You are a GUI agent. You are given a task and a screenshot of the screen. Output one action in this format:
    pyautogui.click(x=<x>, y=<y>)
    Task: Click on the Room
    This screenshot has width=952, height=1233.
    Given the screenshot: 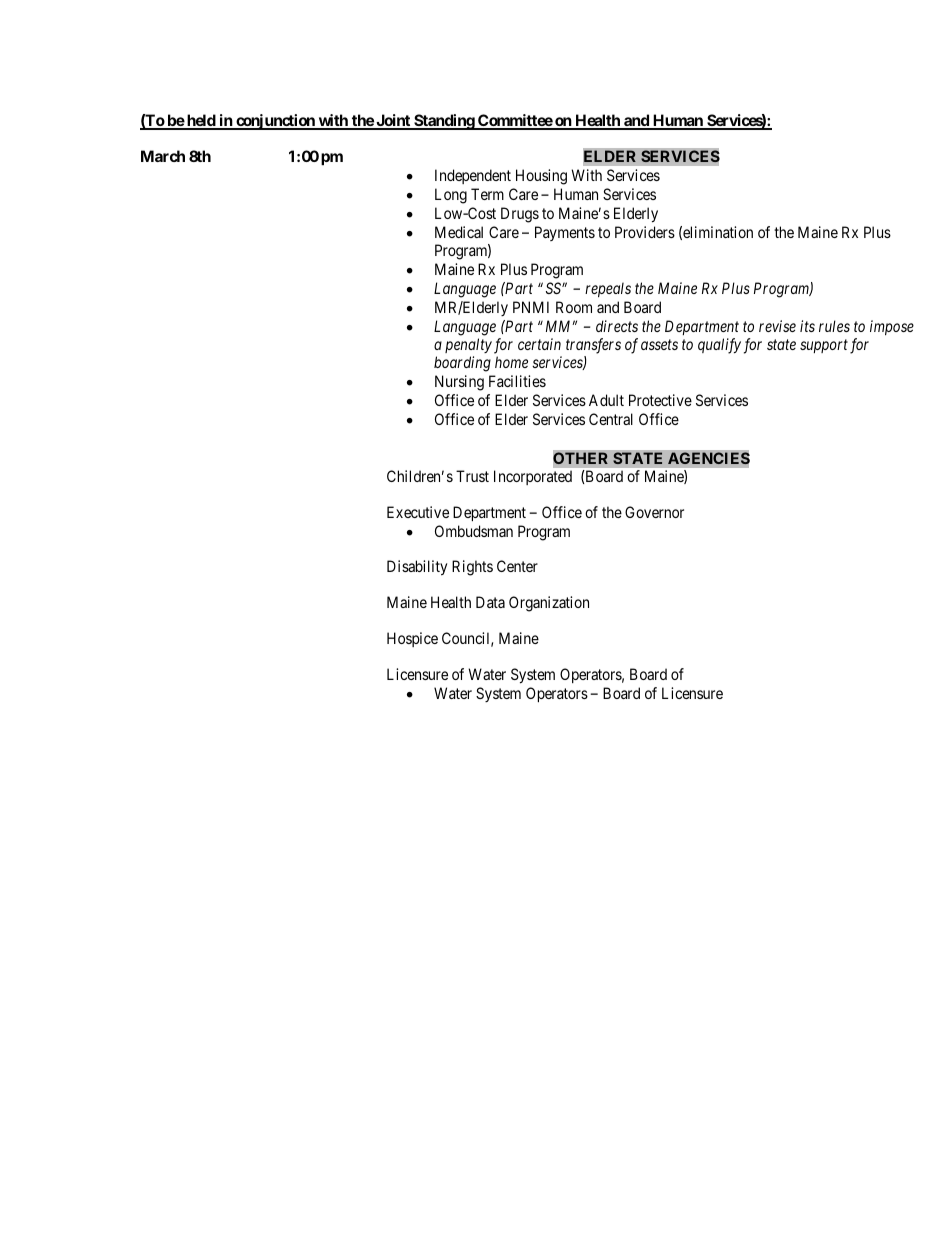 What is the action you would take?
    pyautogui.click(x=574, y=307)
